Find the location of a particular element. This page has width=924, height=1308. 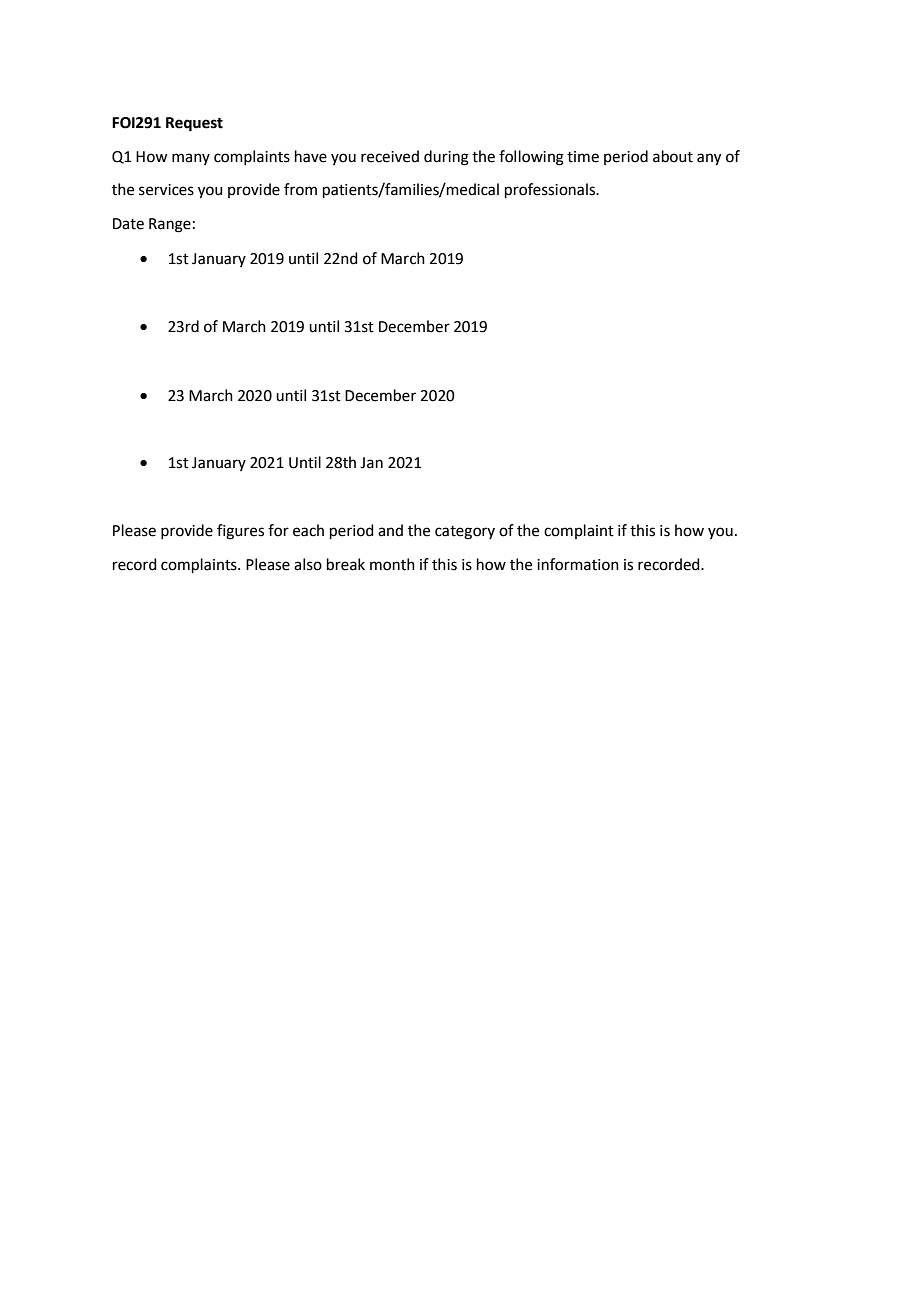

Request is located at coordinates (194, 124).
